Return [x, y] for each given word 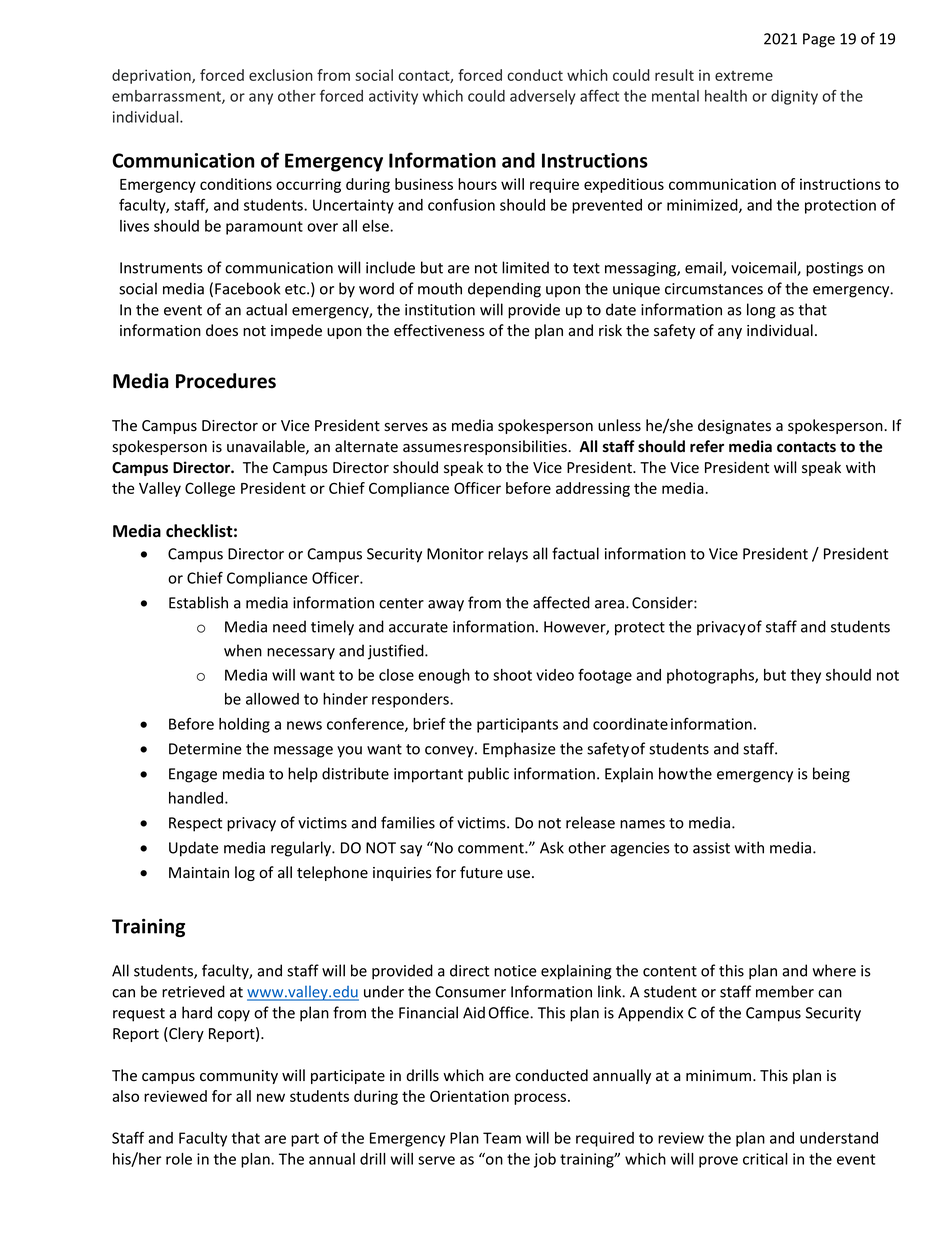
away [446, 606]
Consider [663, 602]
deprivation [152, 76]
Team [502, 1138]
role [179, 1159]
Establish [198, 602]
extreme [744, 76]
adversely [543, 97]
